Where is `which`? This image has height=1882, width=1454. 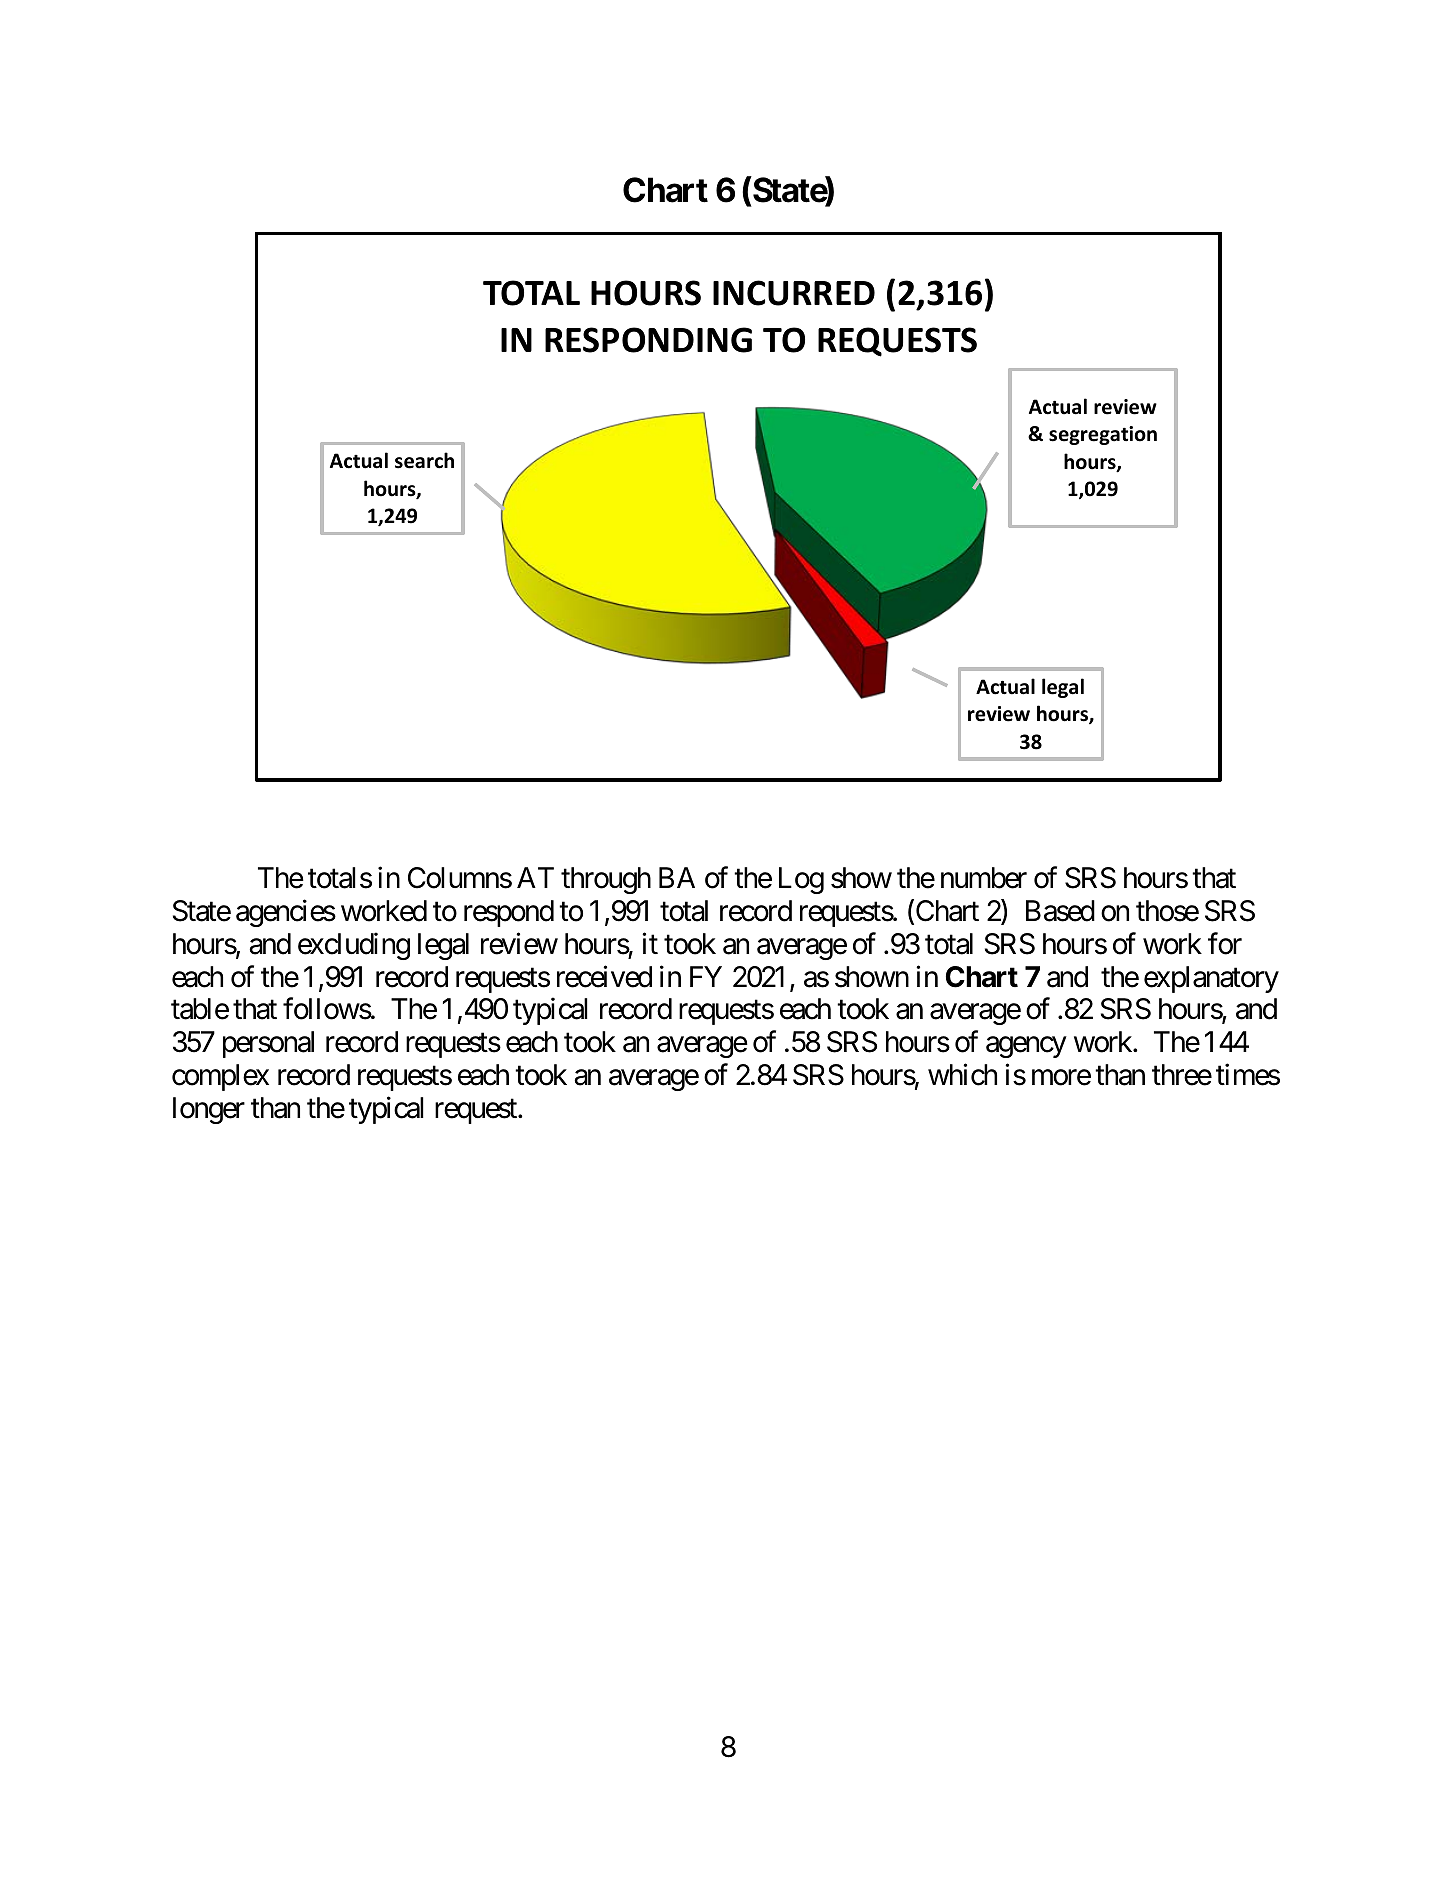 which is located at coordinates (962, 1075).
